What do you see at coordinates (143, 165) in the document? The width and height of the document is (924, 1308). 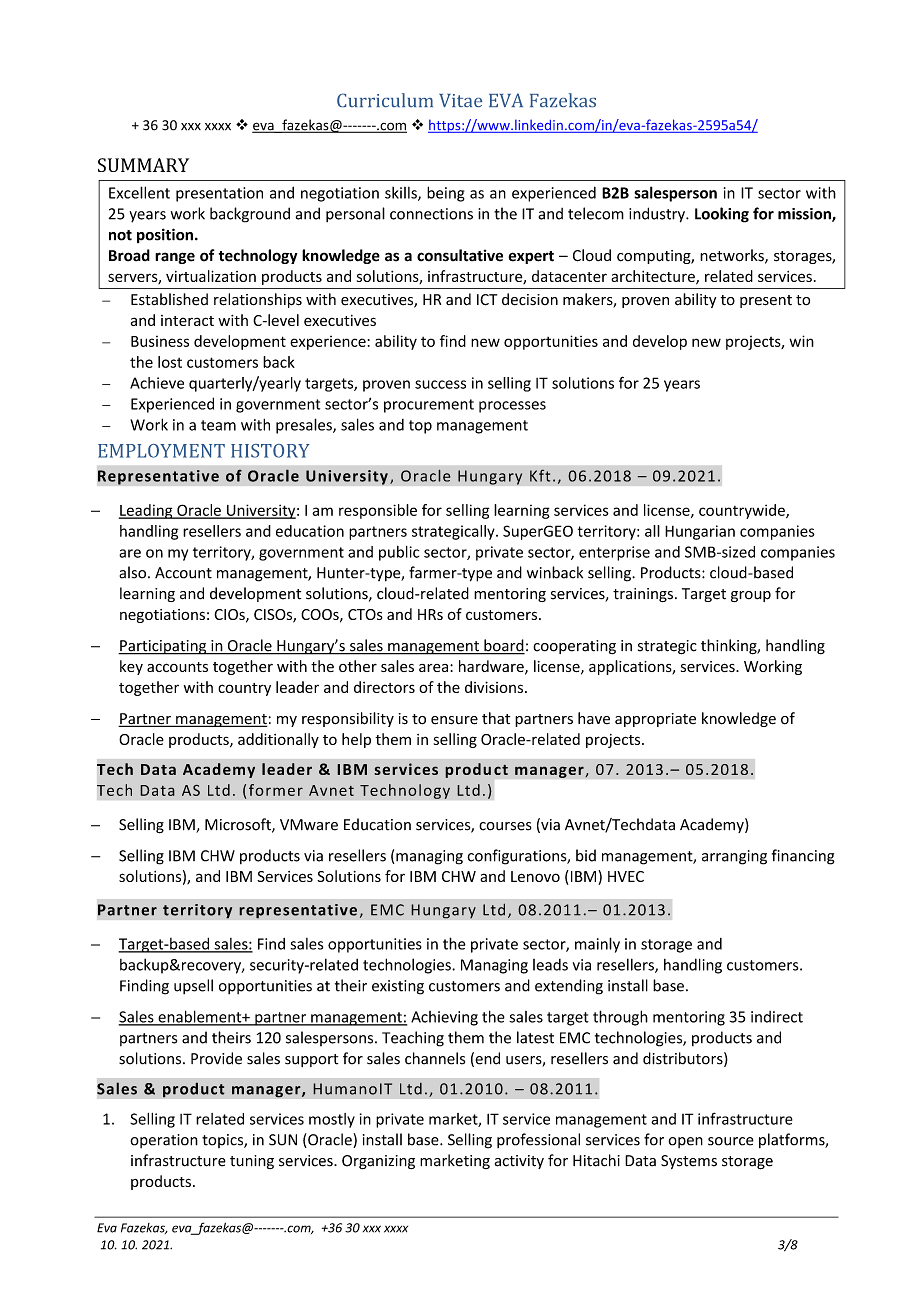 I see `SUMMARY` at bounding box center [143, 165].
